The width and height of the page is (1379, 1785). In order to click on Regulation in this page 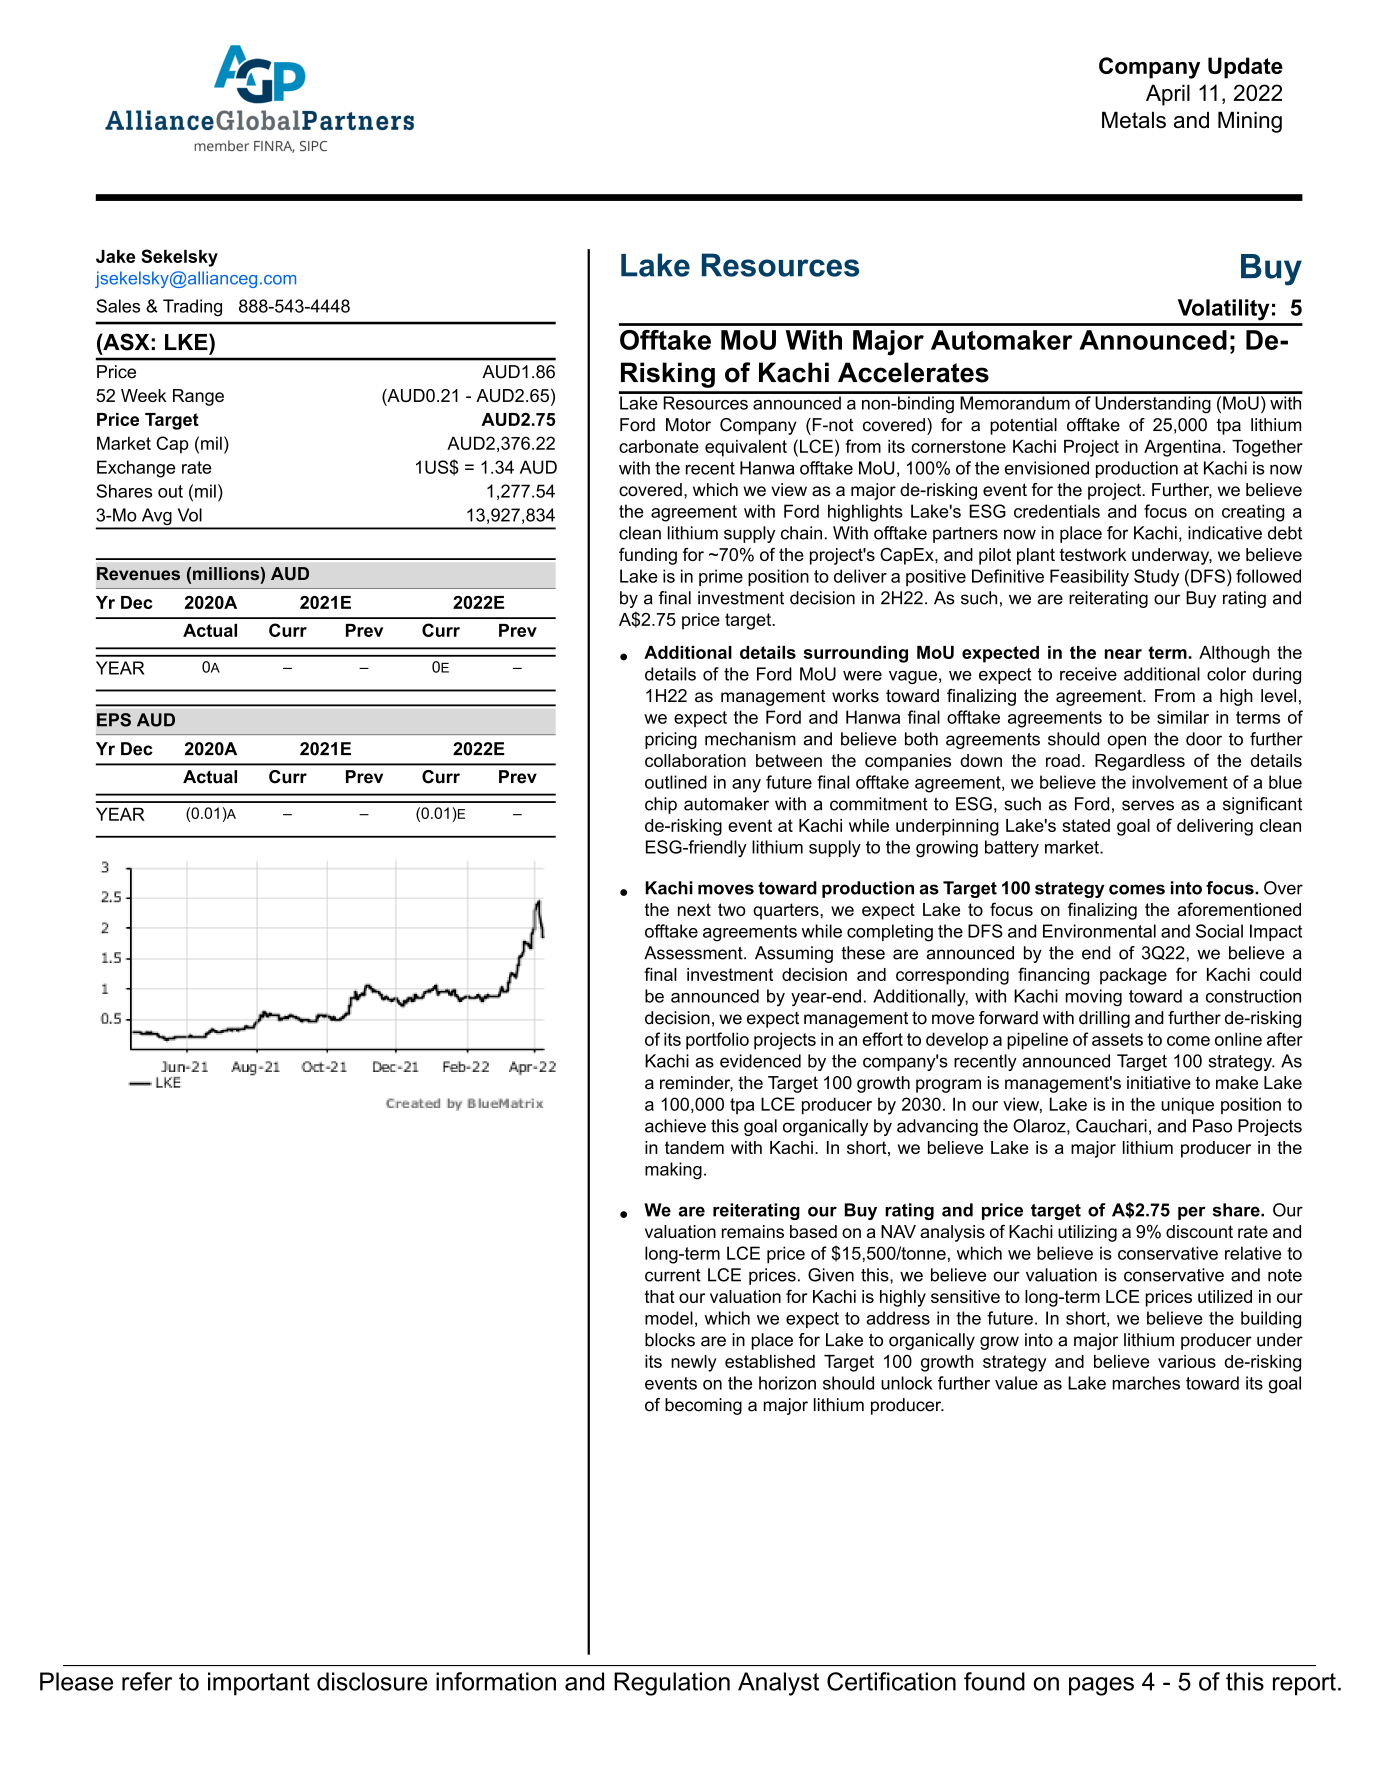, I will do `click(672, 1684)`.
